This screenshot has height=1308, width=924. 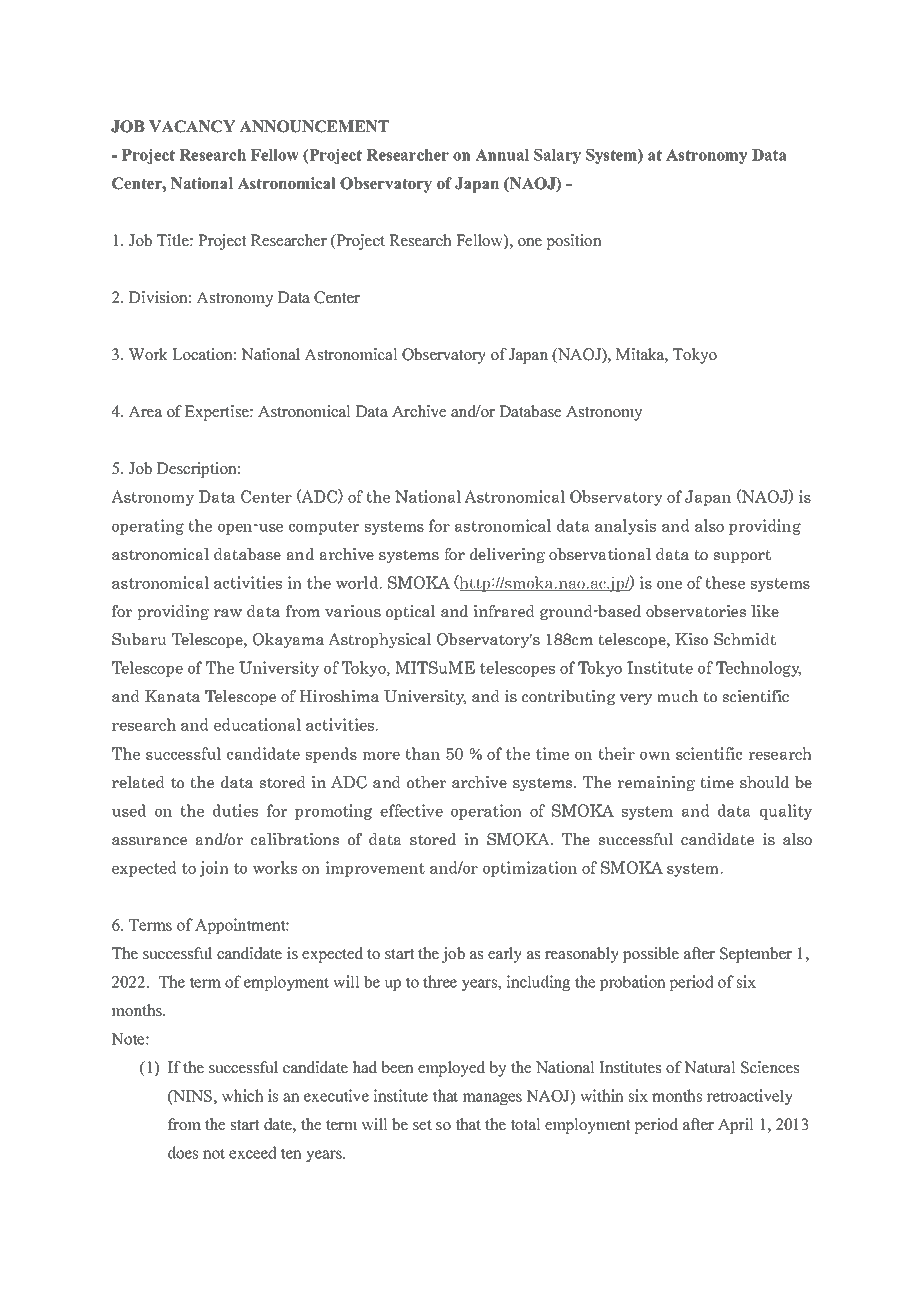 I want to click on optical, so click(x=411, y=612).
